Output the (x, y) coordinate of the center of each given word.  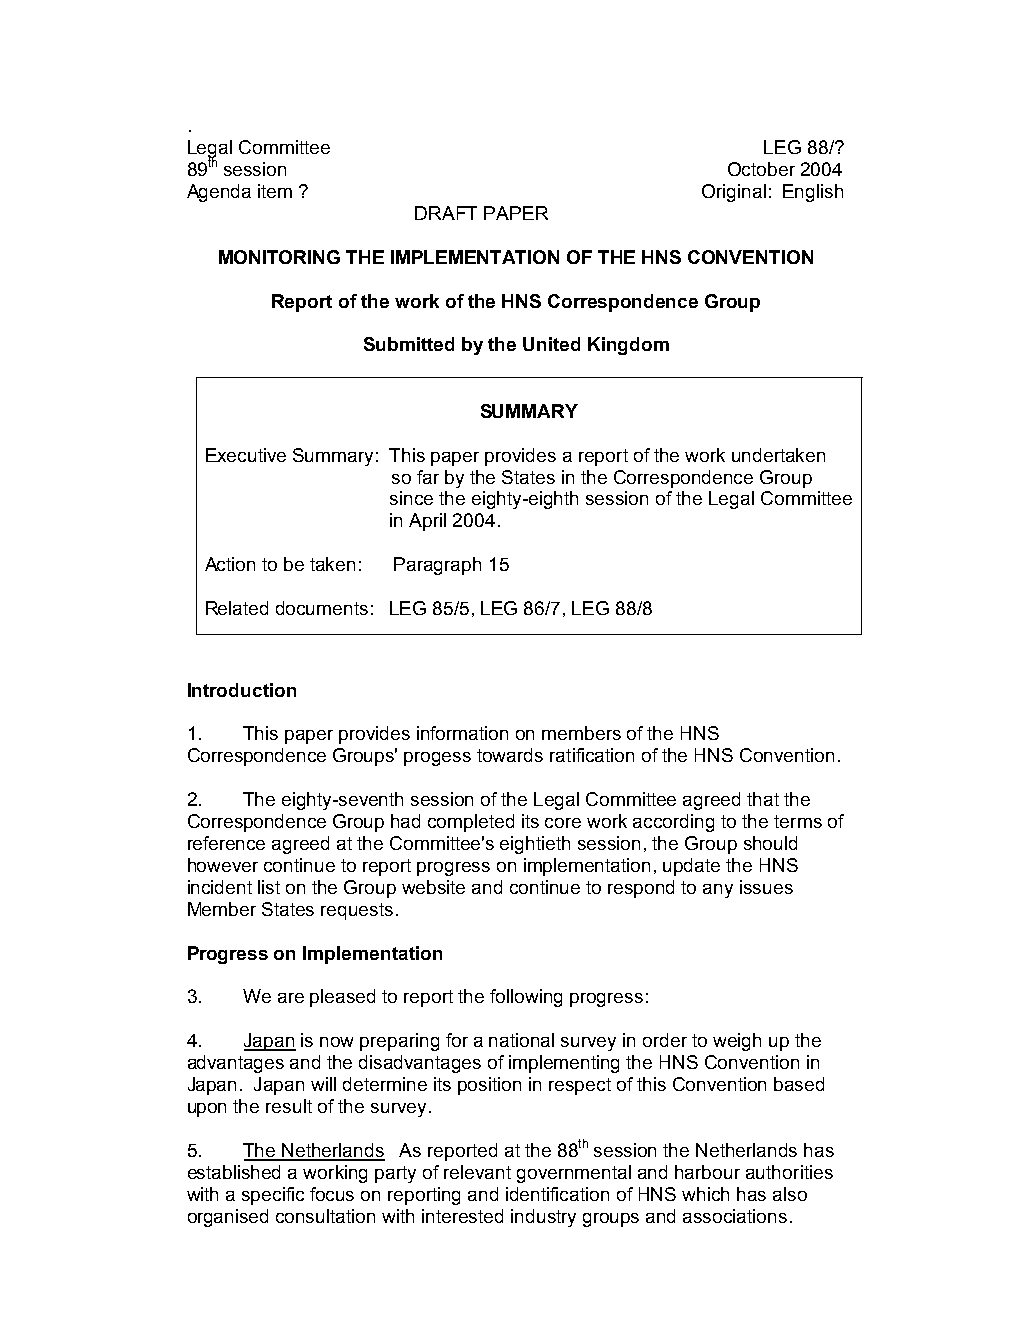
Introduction (242, 690)
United (551, 344)
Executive (246, 455)
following (526, 998)
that (763, 799)
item (275, 191)
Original (734, 193)
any (718, 891)
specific (273, 1196)
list (269, 887)
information (462, 733)
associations (735, 1216)
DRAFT (446, 213)
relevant (477, 1172)
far (428, 477)
